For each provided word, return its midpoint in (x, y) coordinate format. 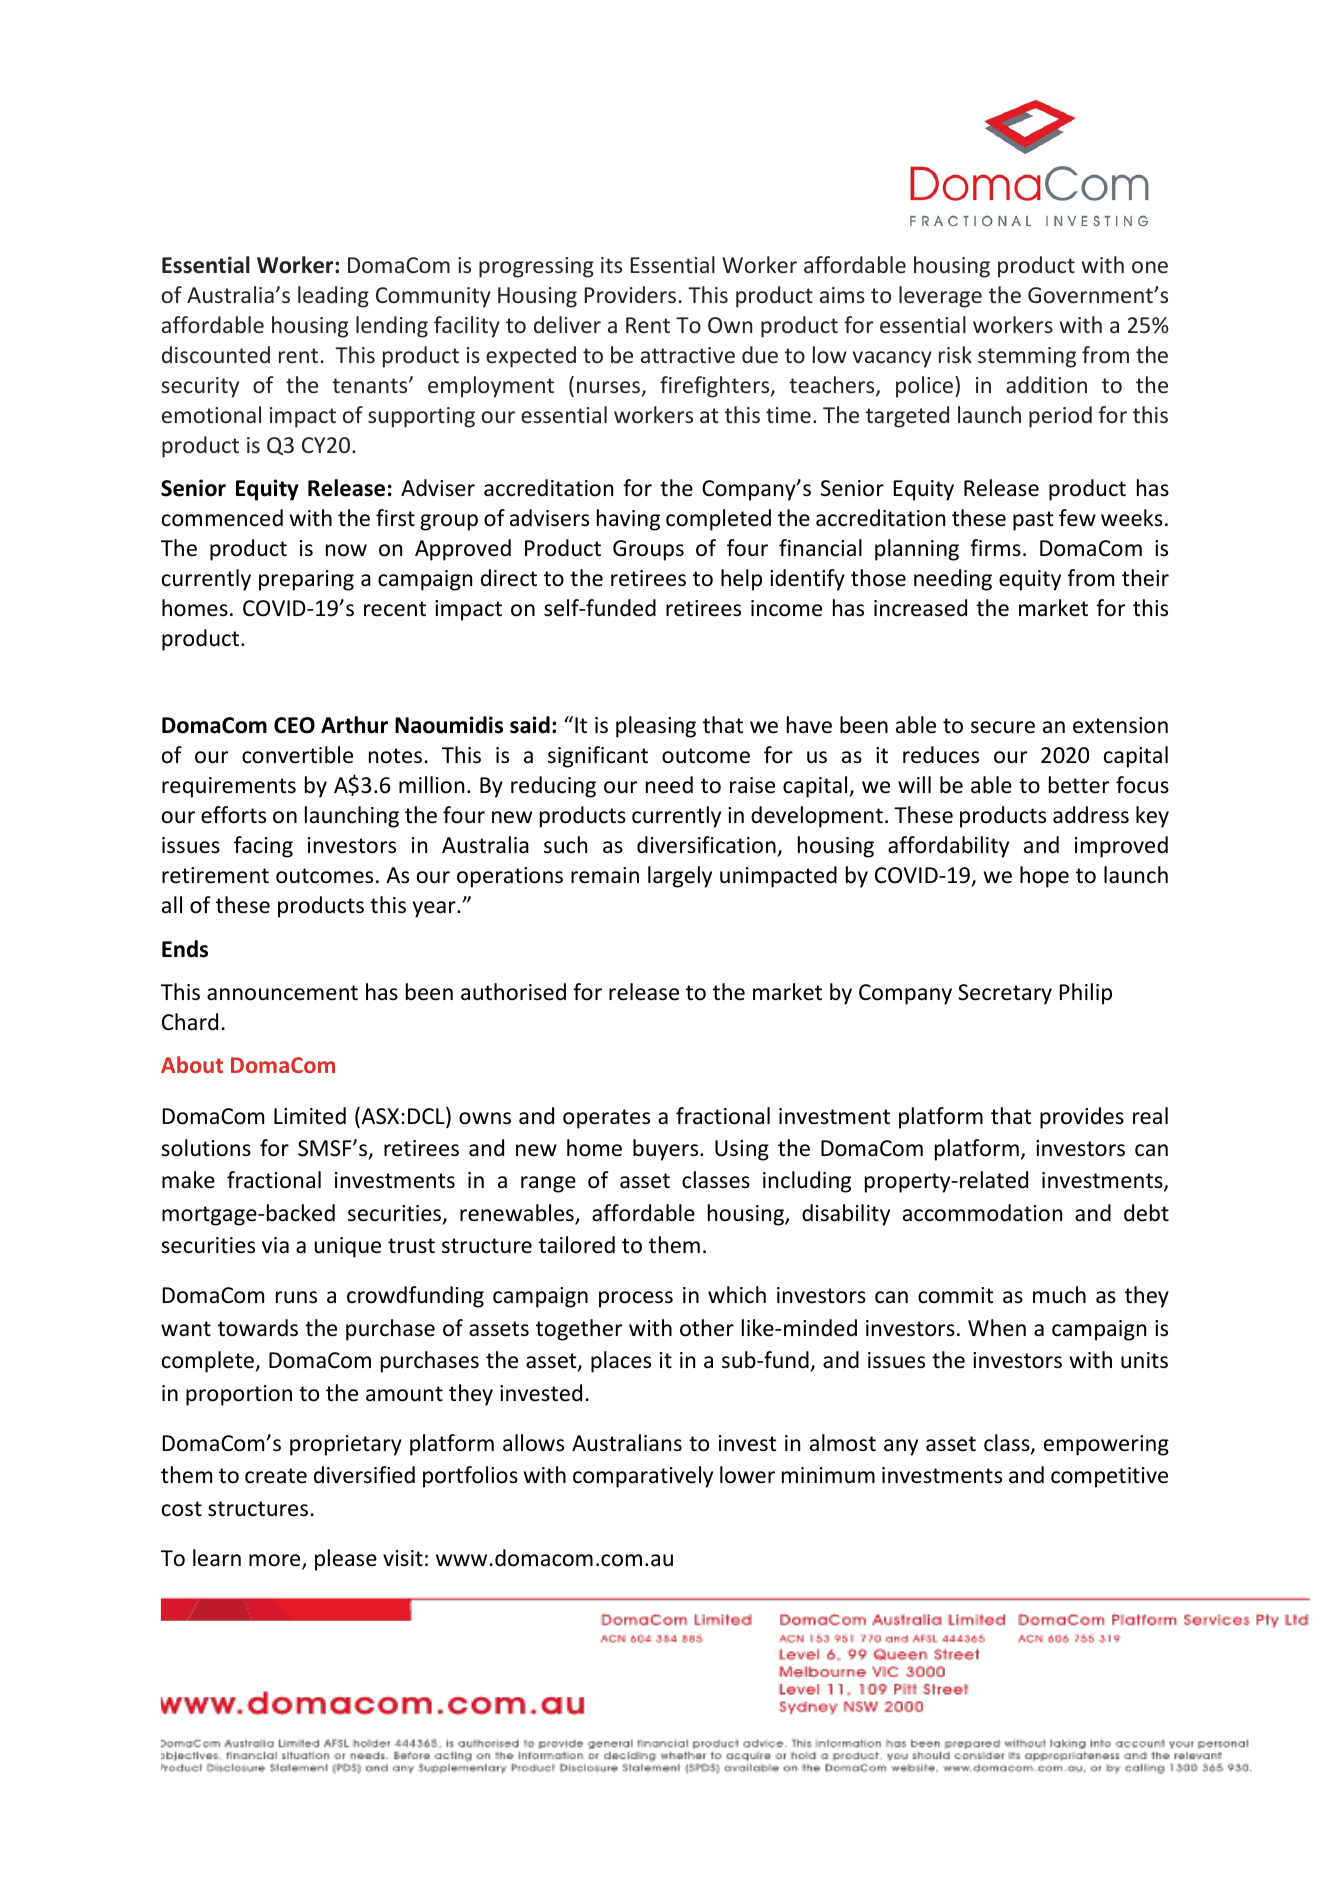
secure (1003, 727)
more (276, 1561)
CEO (294, 725)
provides (1082, 1118)
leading (333, 297)
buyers (667, 1150)
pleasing (656, 727)
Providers (630, 294)
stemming (1027, 357)
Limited (310, 1116)
